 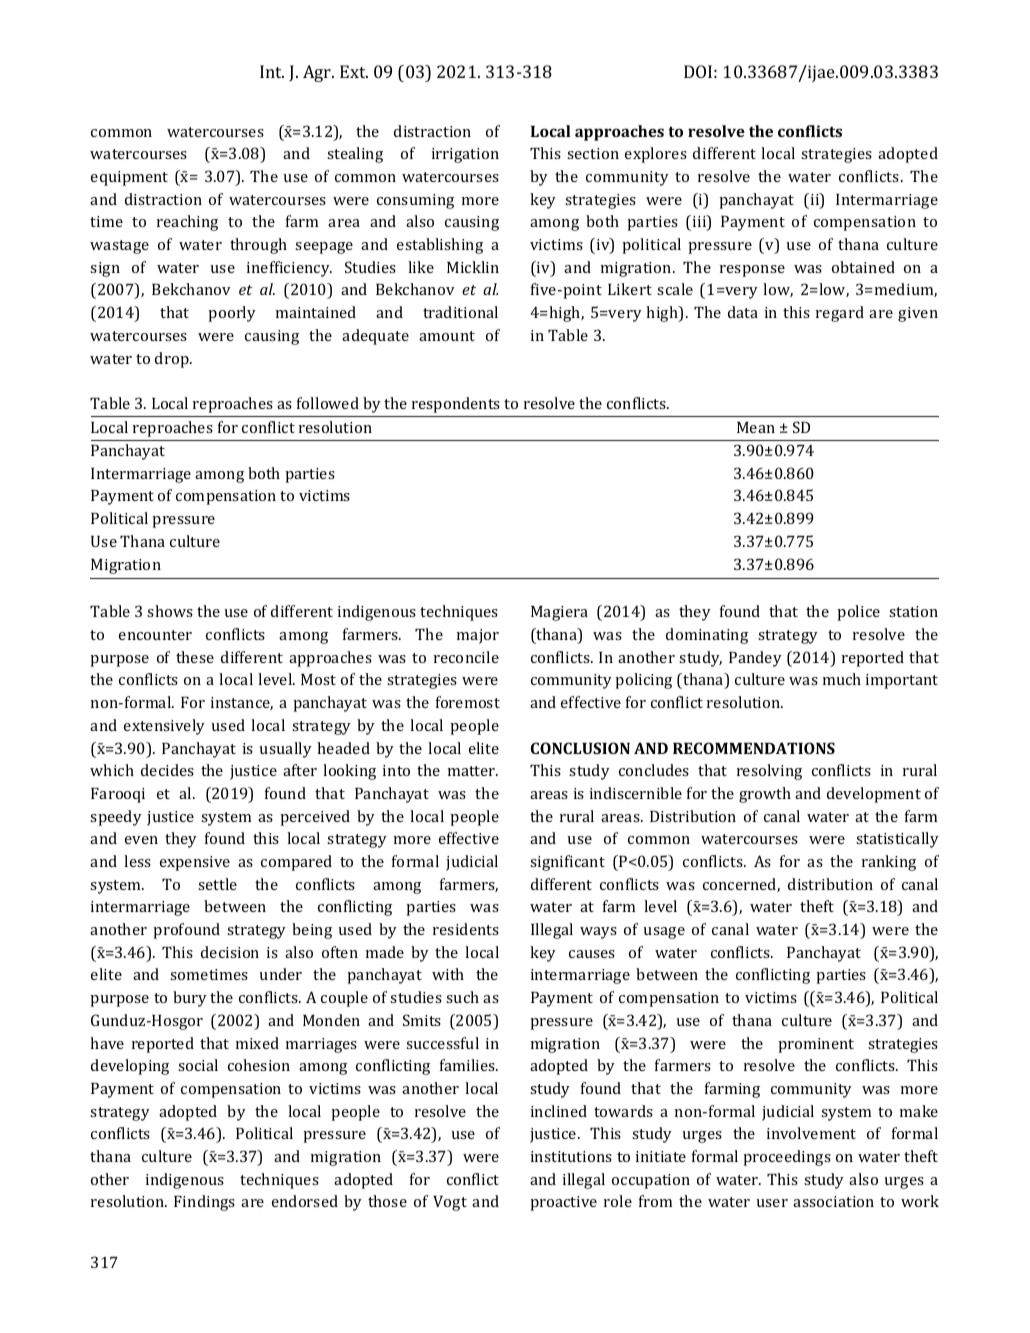 What do you see at coordinates (232, 314) in the document?
I see `poorly` at bounding box center [232, 314].
